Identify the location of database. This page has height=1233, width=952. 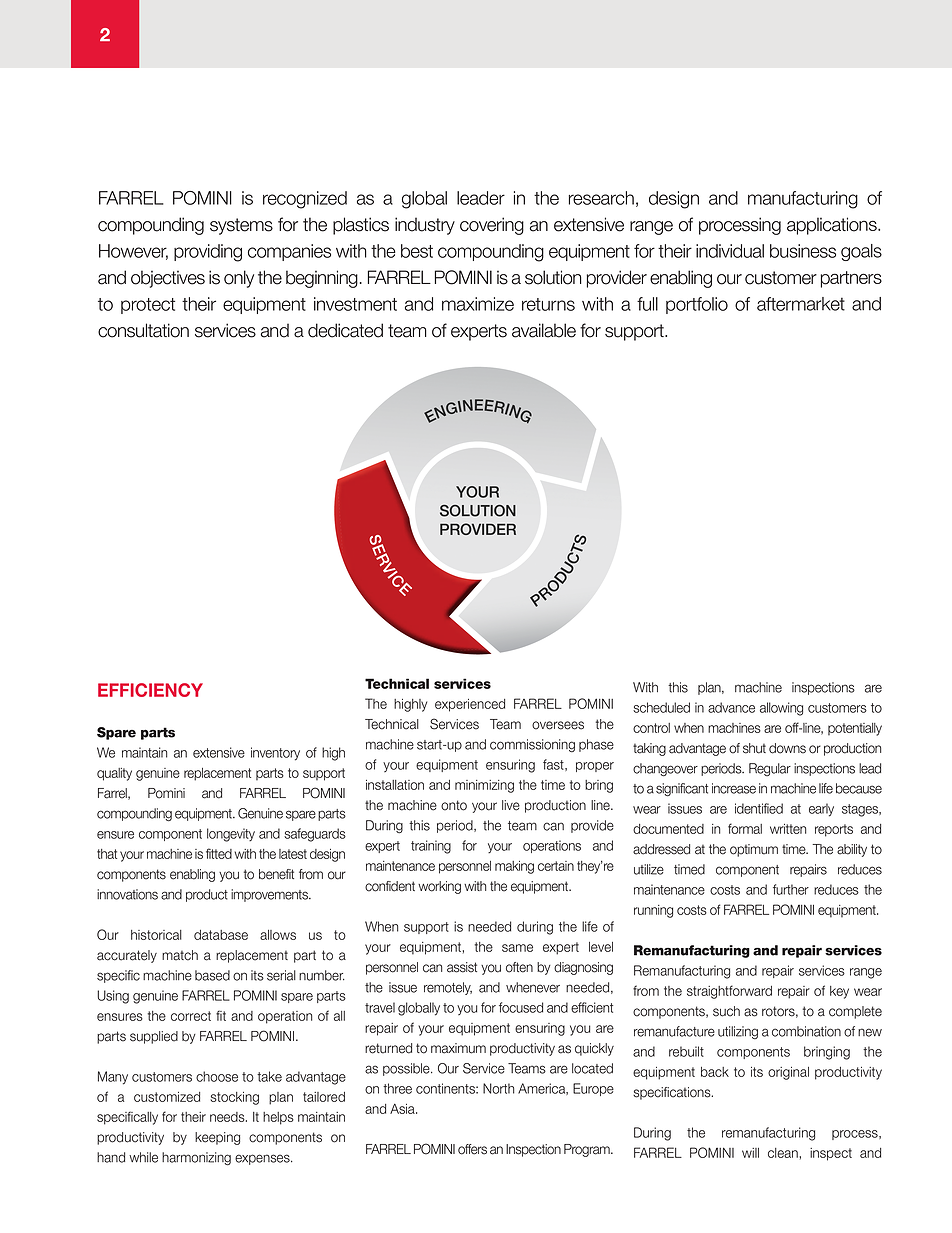
(221, 935).
